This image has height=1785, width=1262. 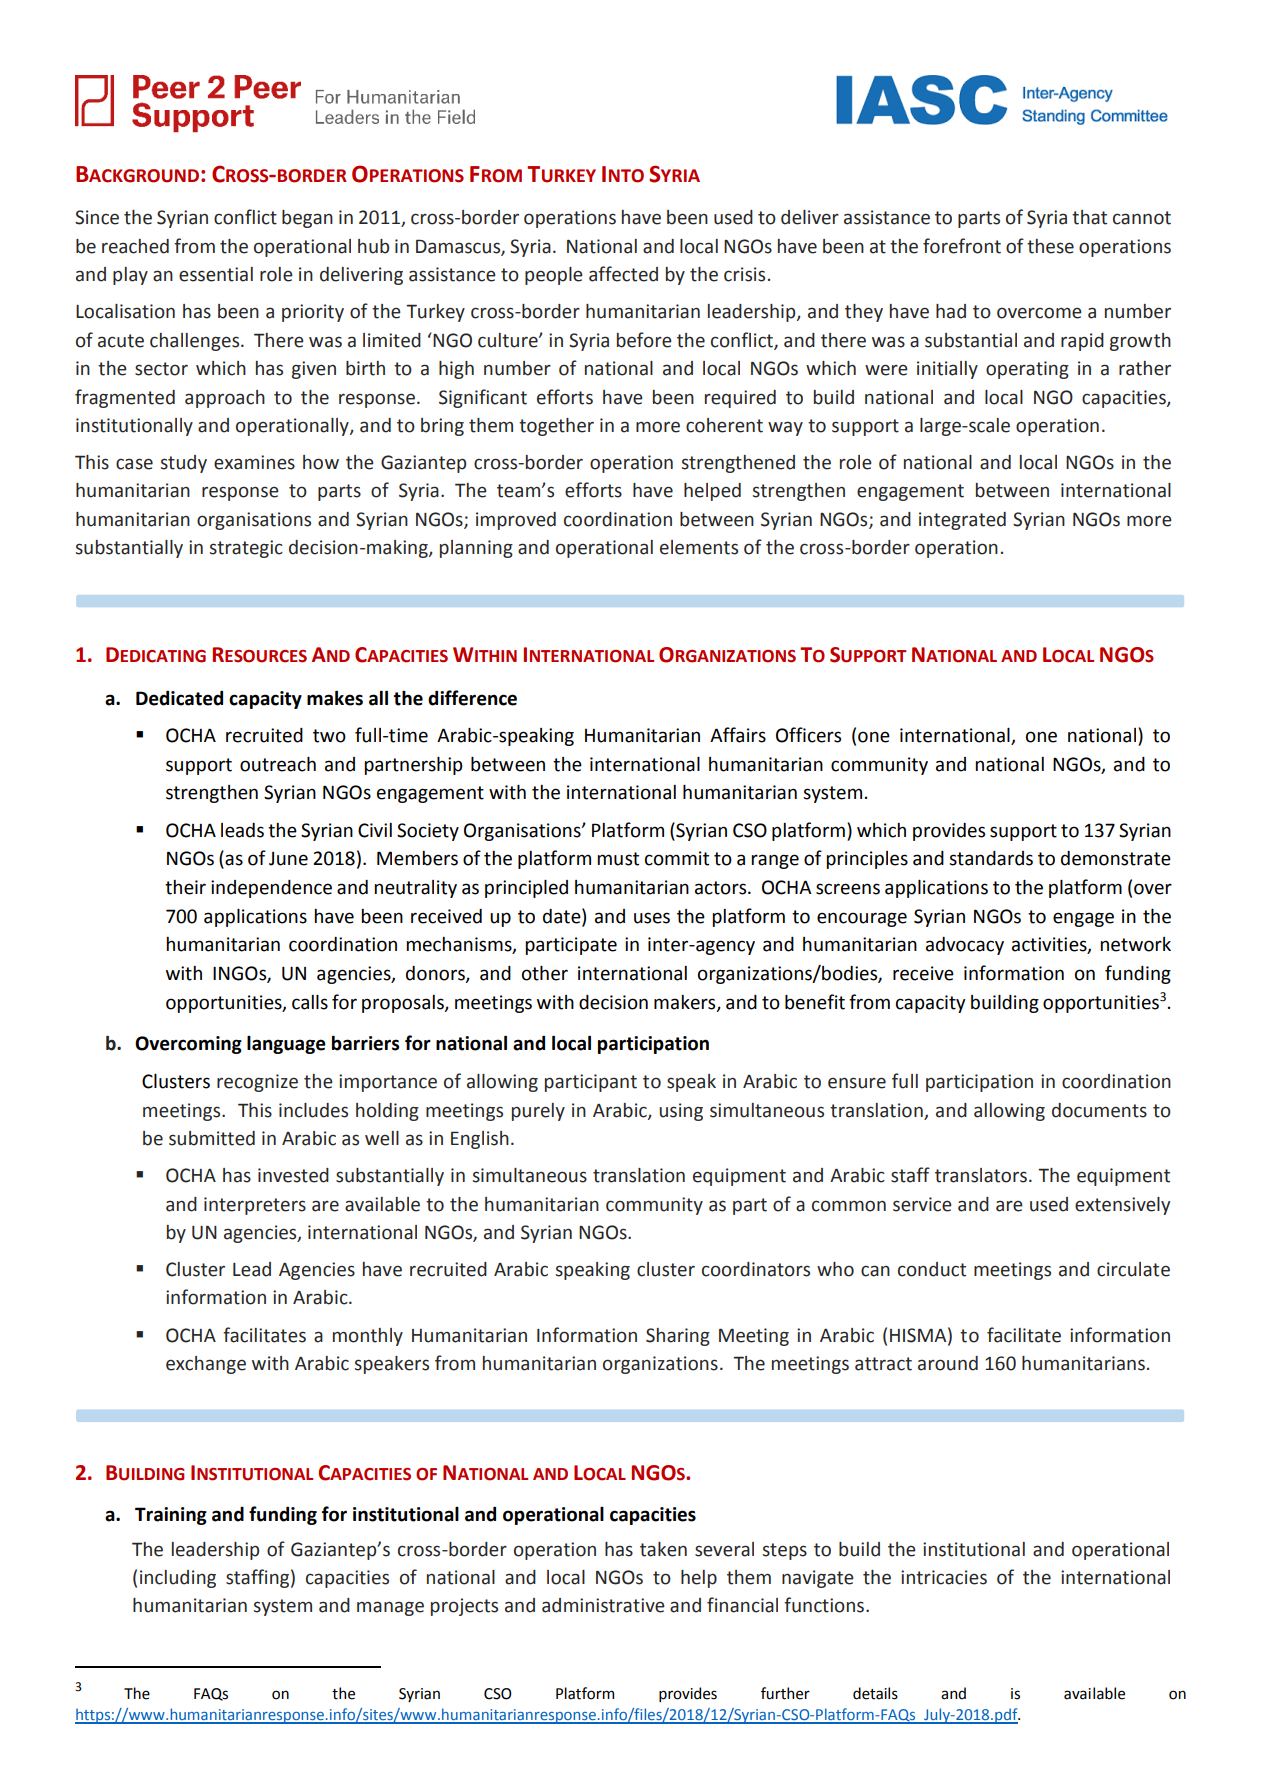 What do you see at coordinates (257, 1083) in the image?
I see `recognize` at bounding box center [257, 1083].
